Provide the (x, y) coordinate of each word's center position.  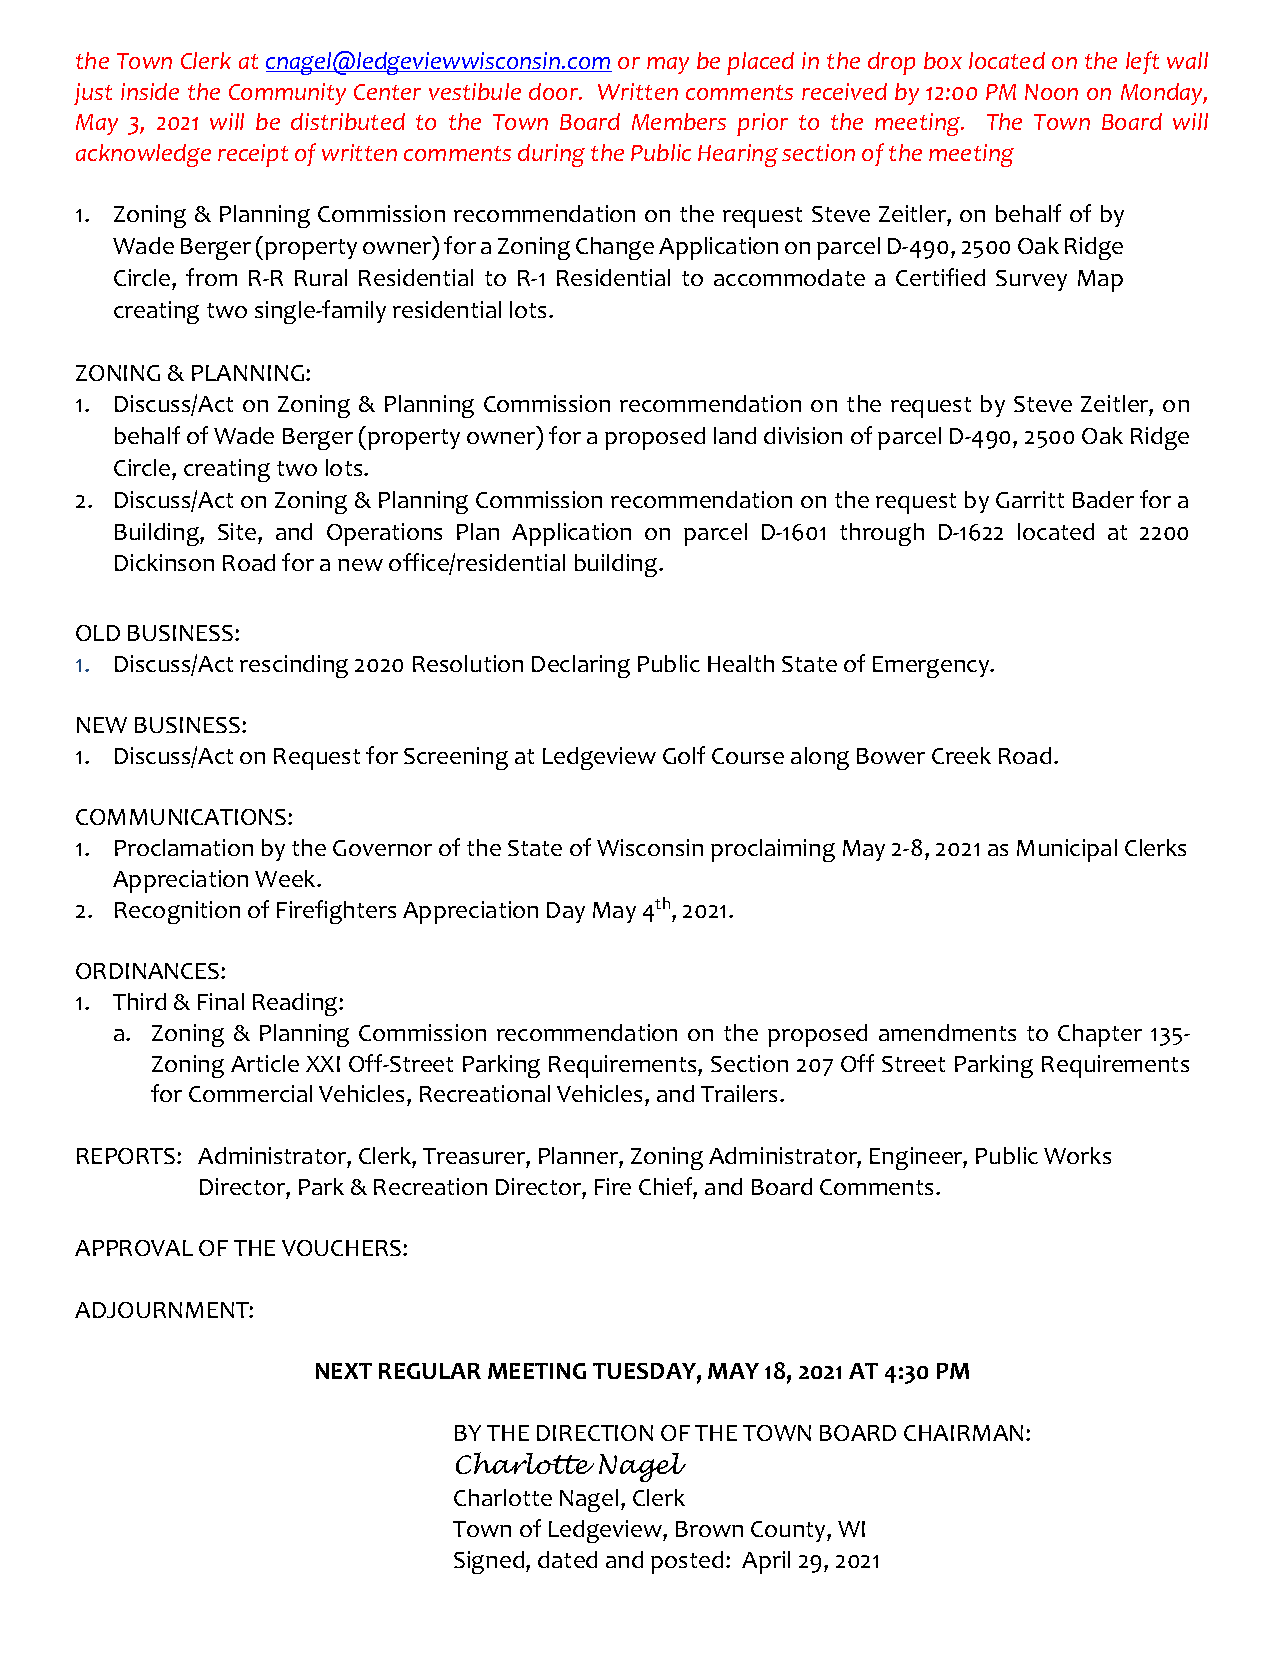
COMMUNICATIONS (182, 817)
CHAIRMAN (963, 1433)
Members (679, 121)
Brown (709, 1529)
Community (287, 94)
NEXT (344, 1371)
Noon (1051, 92)
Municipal (1067, 850)
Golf (684, 755)
